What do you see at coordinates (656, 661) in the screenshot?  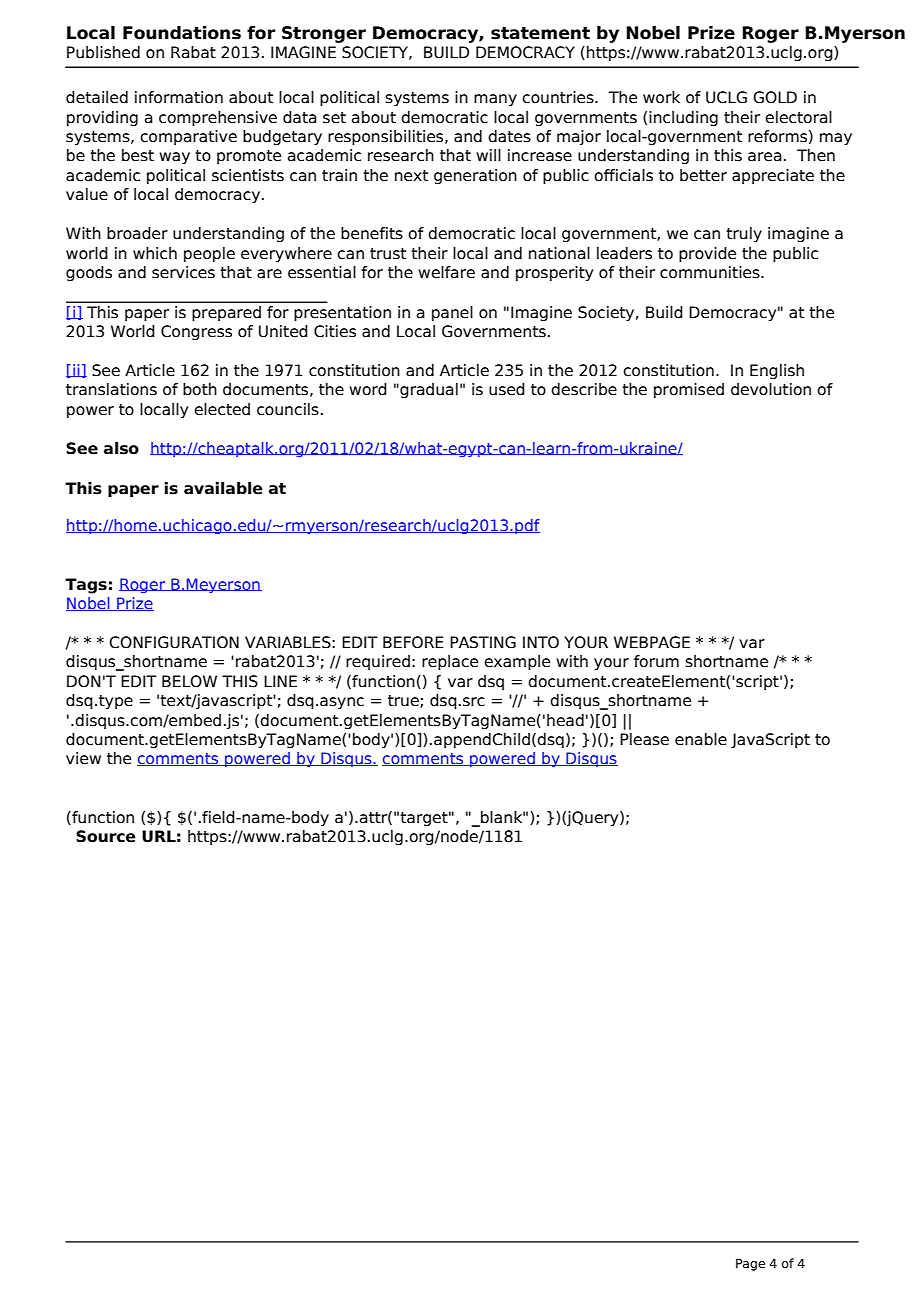 I see `forum` at bounding box center [656, 661].
